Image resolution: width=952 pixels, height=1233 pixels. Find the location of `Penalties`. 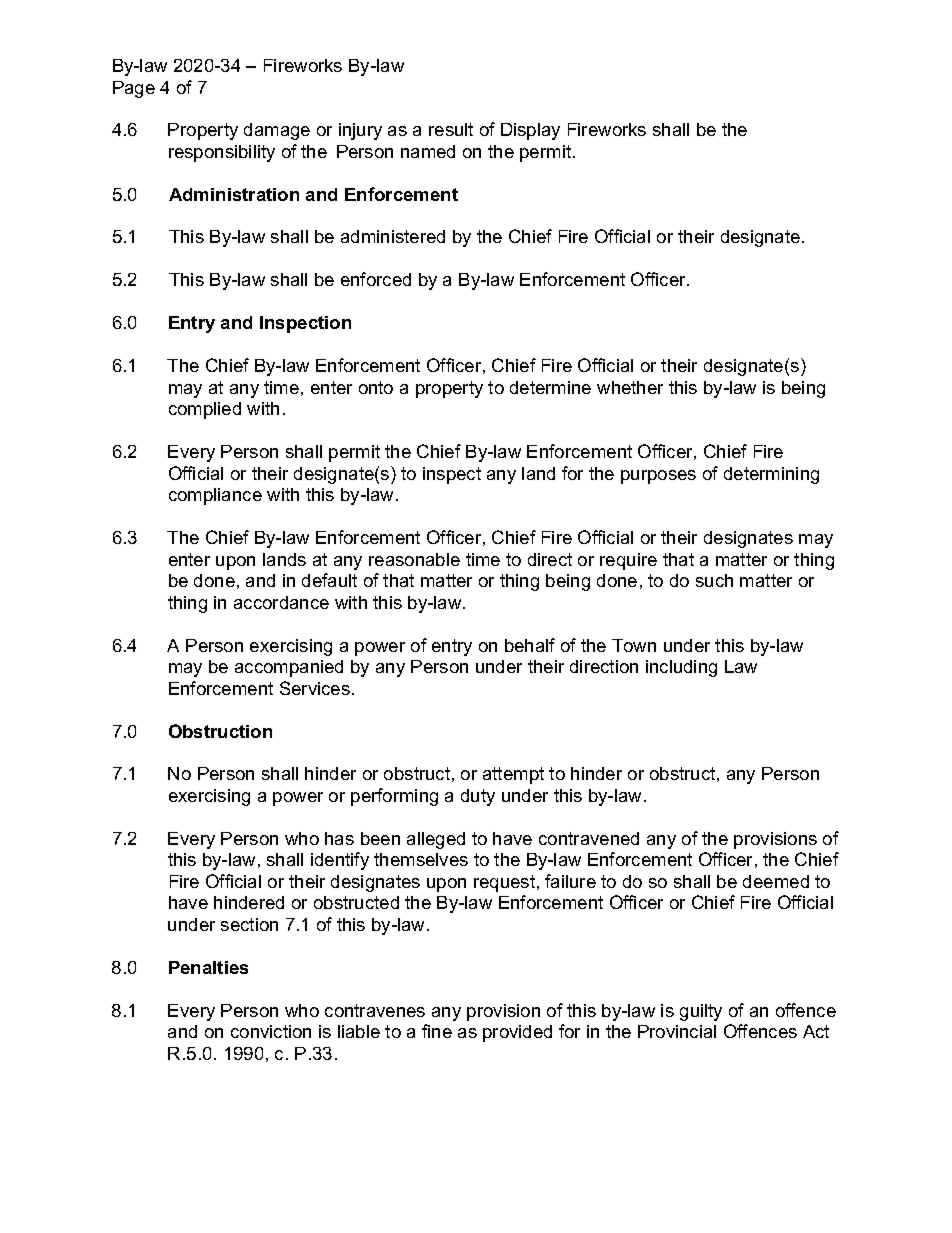

Penalties is located at coordinates (208, 967).
